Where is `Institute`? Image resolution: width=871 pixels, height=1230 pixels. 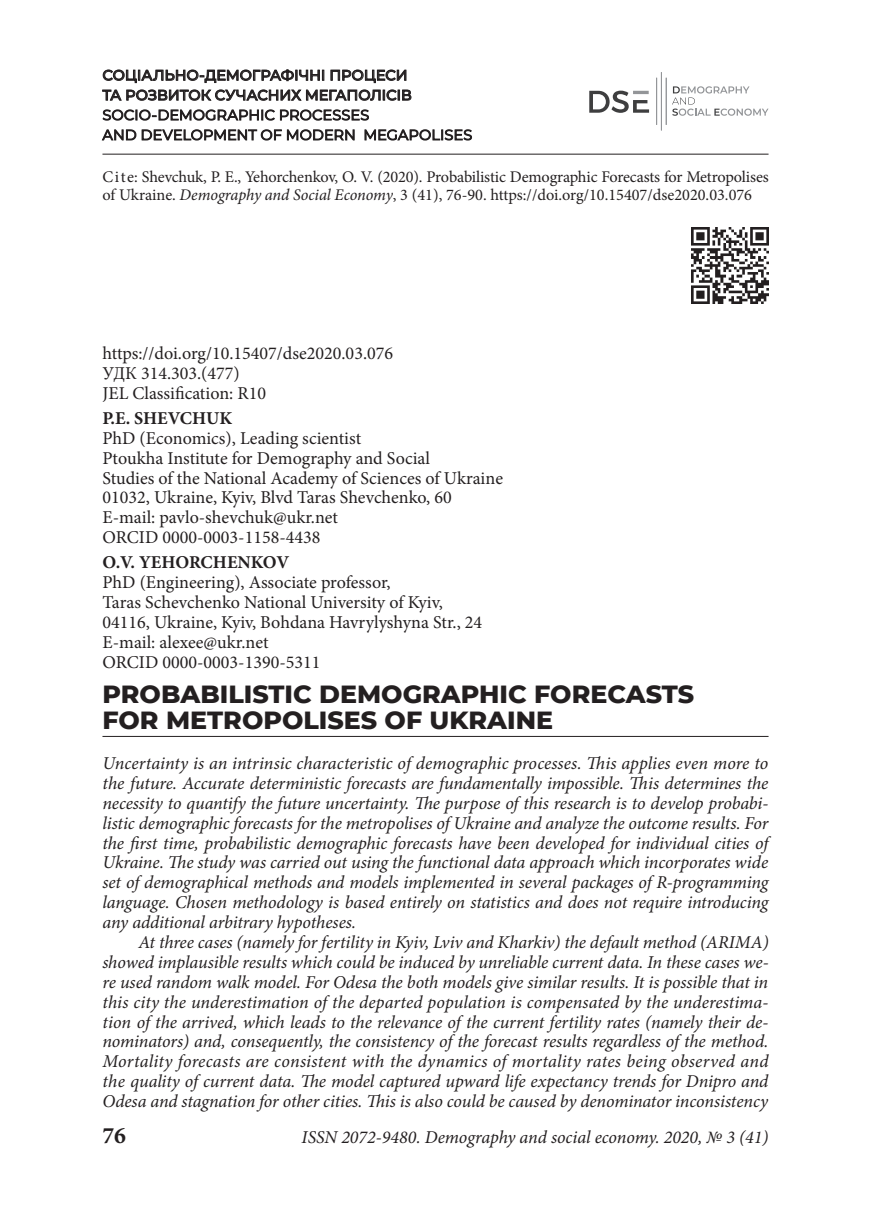 Institute is located at coordinates (198, 458).
